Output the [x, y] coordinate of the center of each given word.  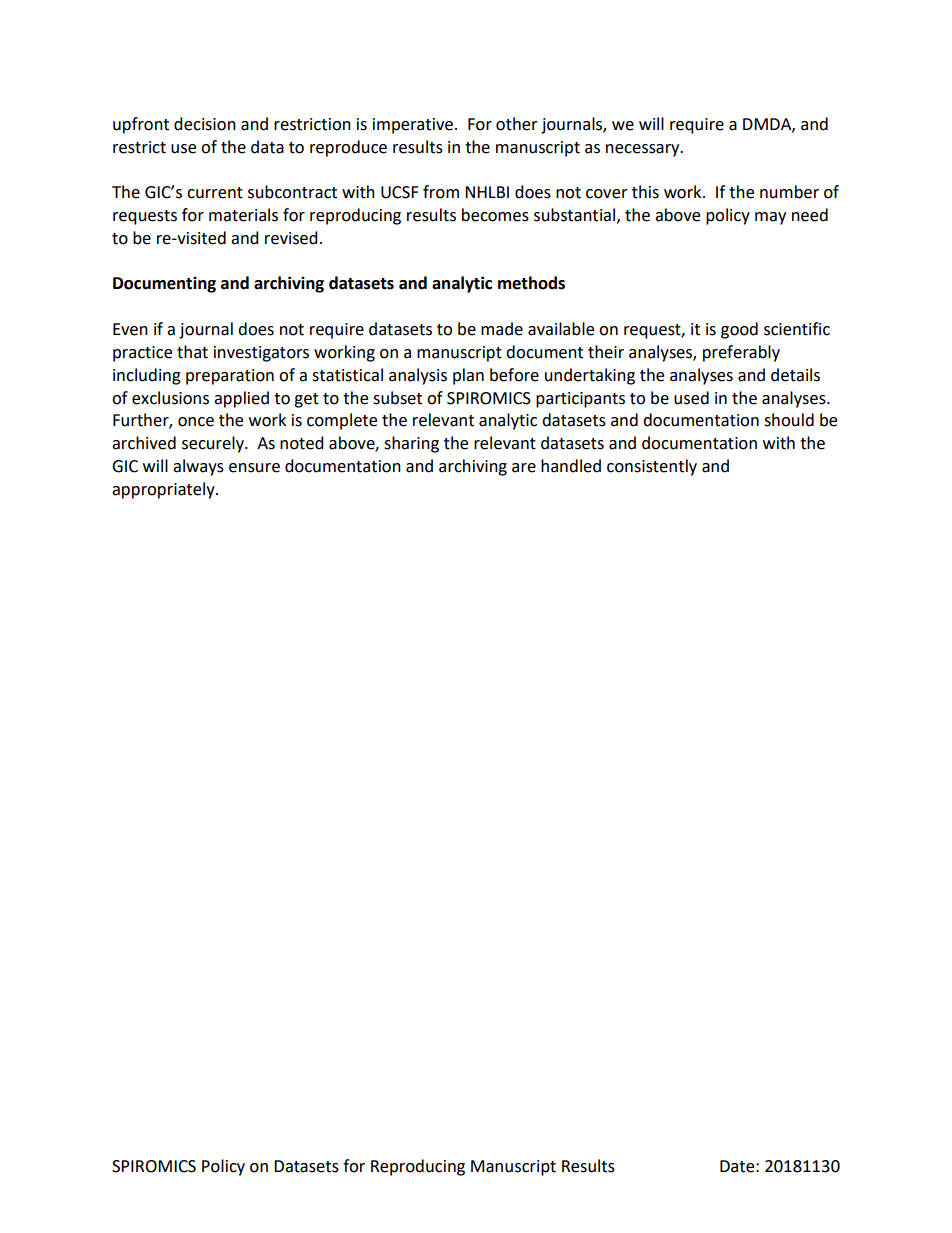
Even [130, 329]
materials [243, 215]
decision [205, 124]
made [502, 329]
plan [468, 376]
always [198, 467]
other [517, 124]
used [691, 398]
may [770, 218]
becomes [495, 215]
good [739, 330]
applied [241, 399]
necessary [644, 150]
